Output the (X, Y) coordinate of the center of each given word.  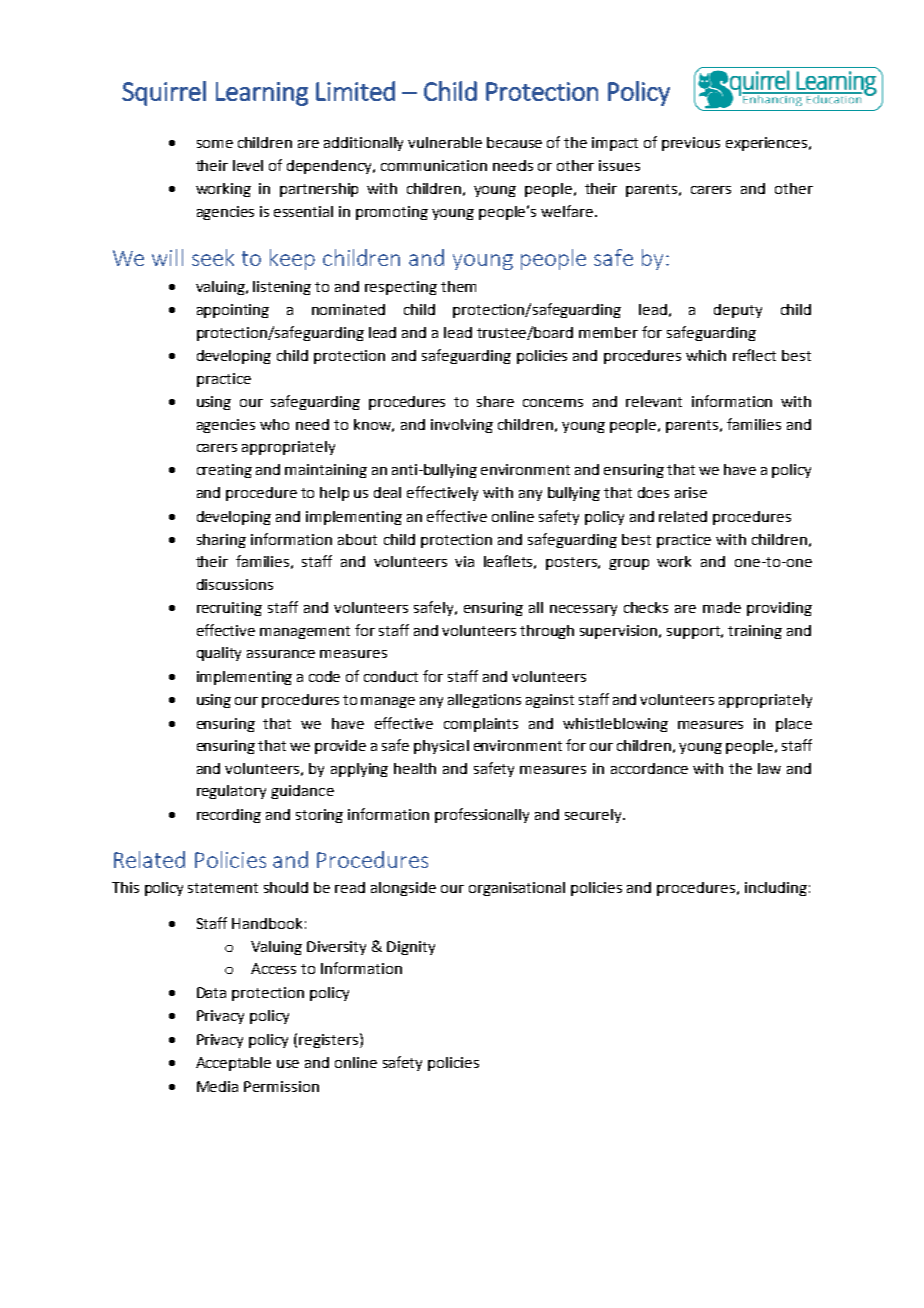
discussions (235, 584)
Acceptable (233, 1064)
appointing (233, 311)
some (215, 144)
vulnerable (445, 142)
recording (229, 816)
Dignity (411, 948)
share (495, 401)
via (464, 561)
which (706, 355)
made (722, 607)
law (769, 768)
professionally (482, 815)
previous (691, 144)
